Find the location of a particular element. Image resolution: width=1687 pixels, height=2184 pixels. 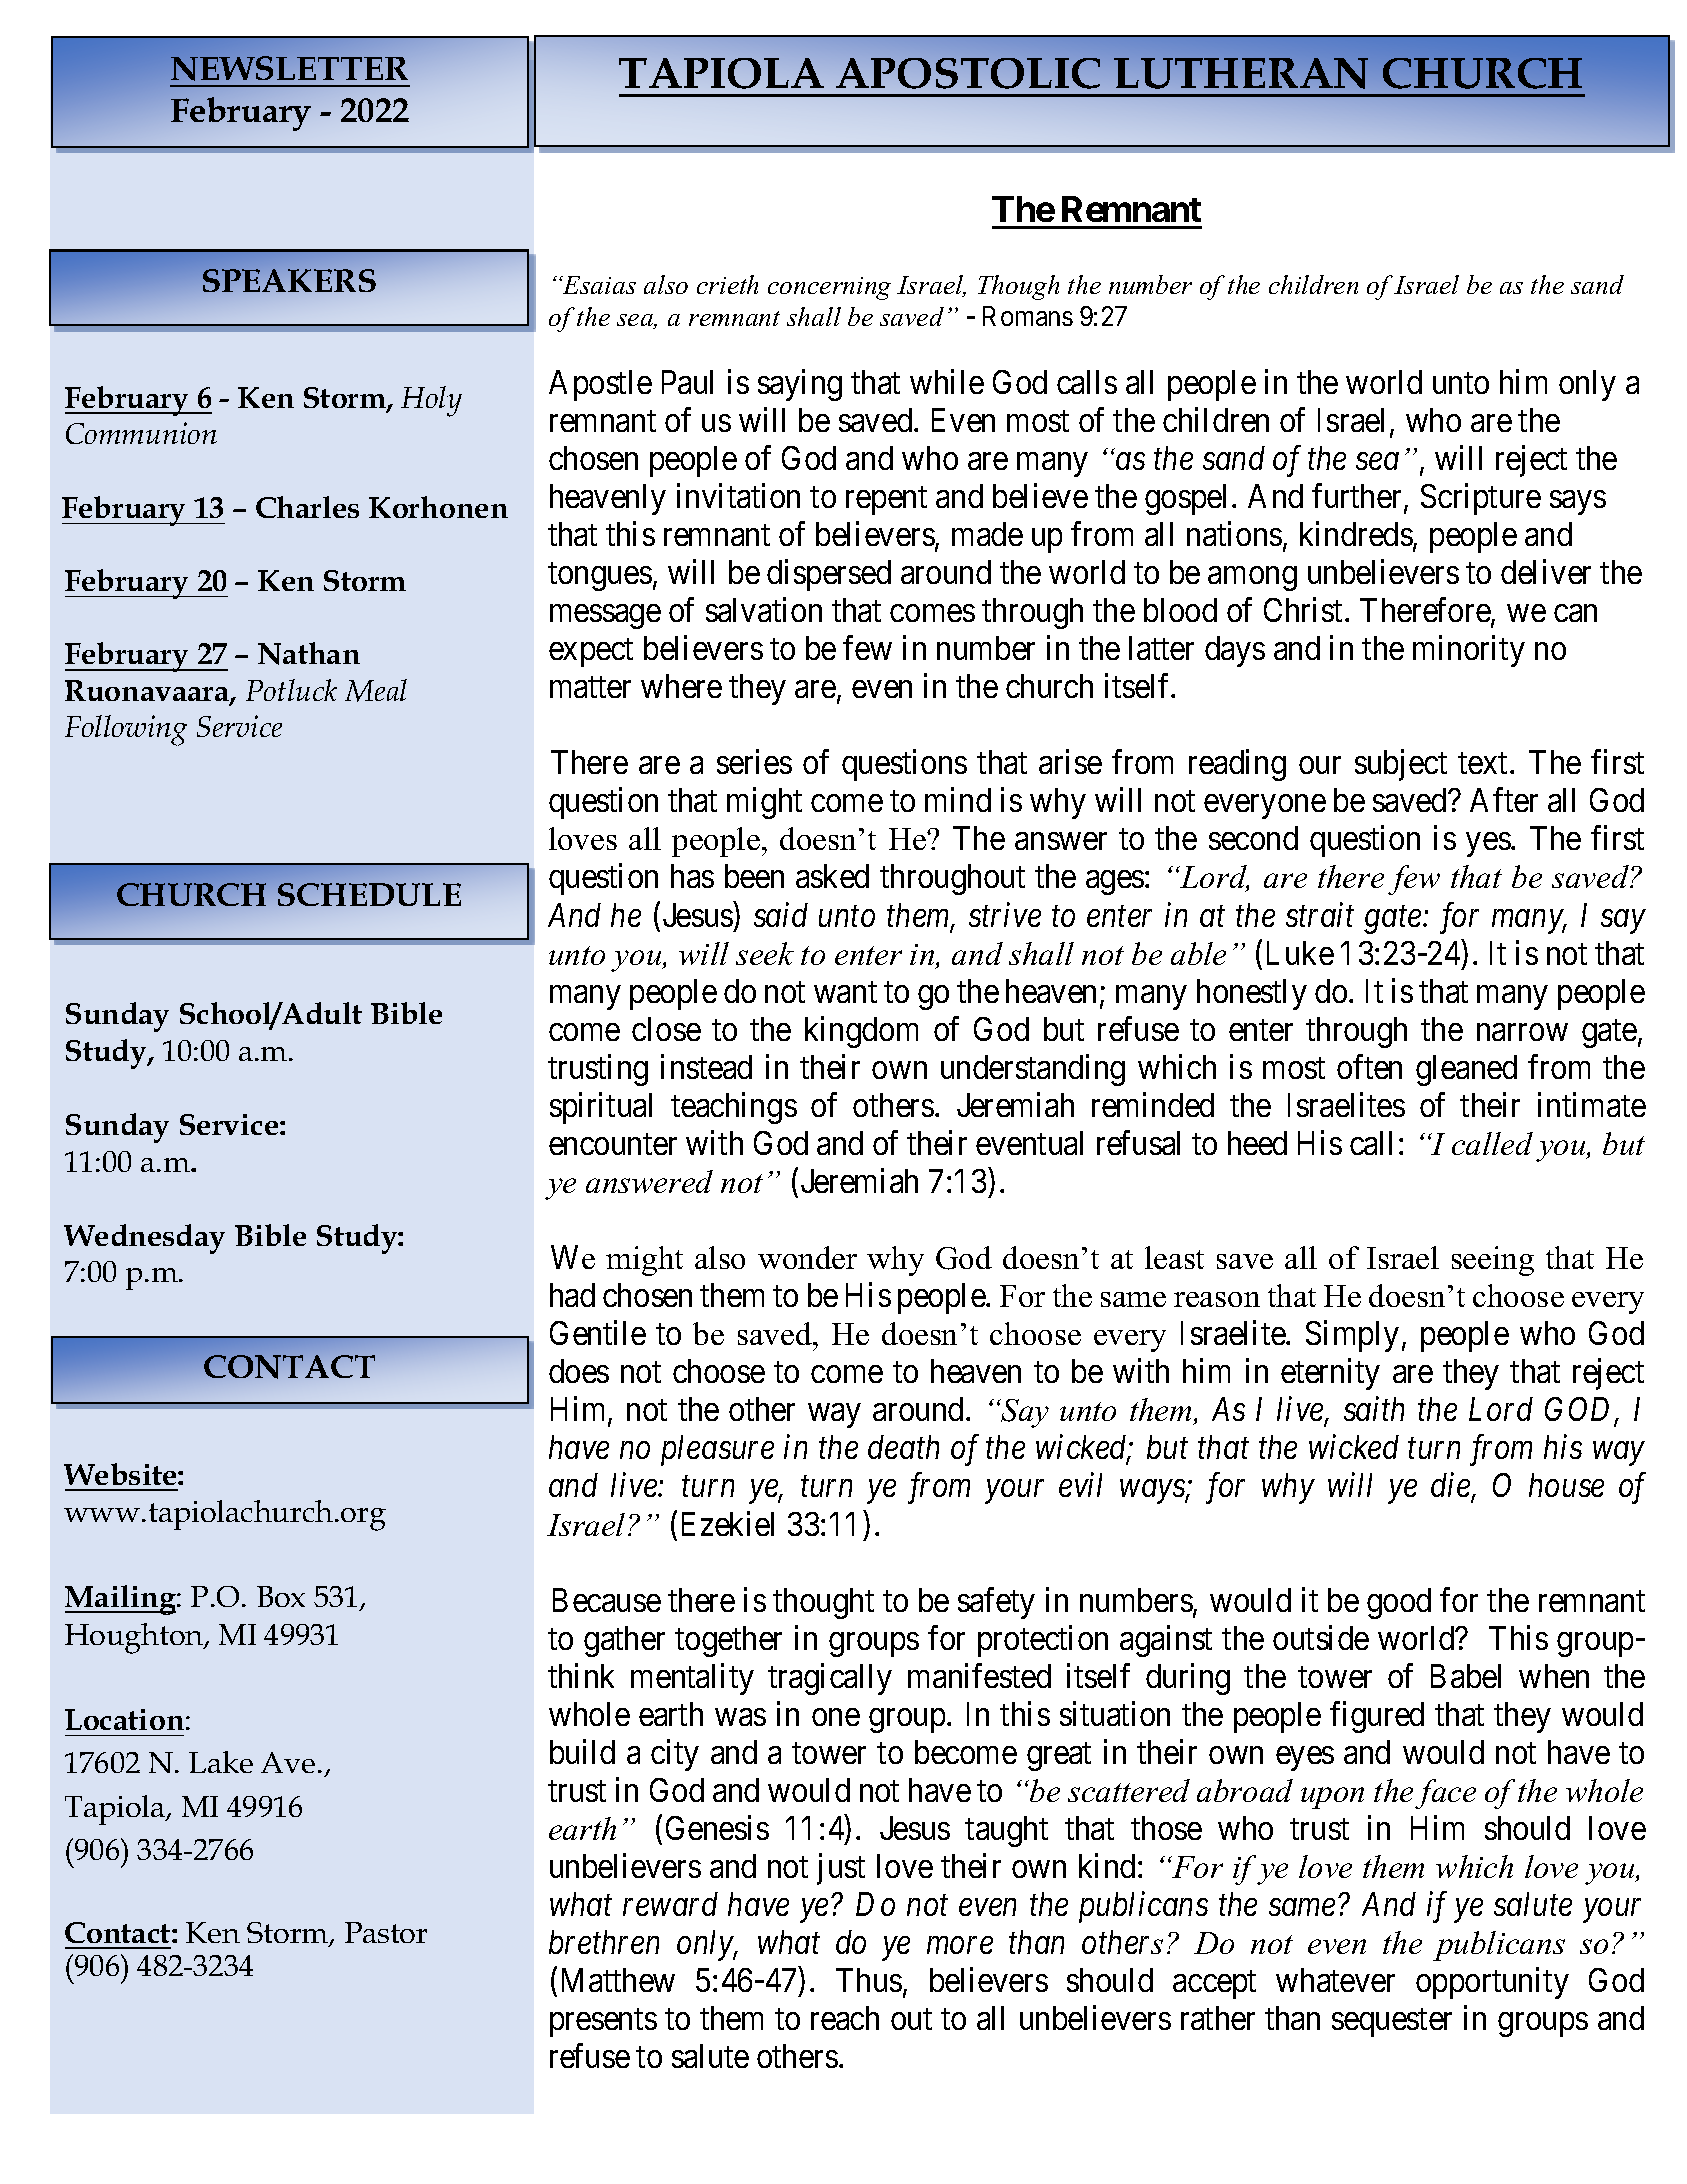

Pastor is located at coordinates (386, 1932).
